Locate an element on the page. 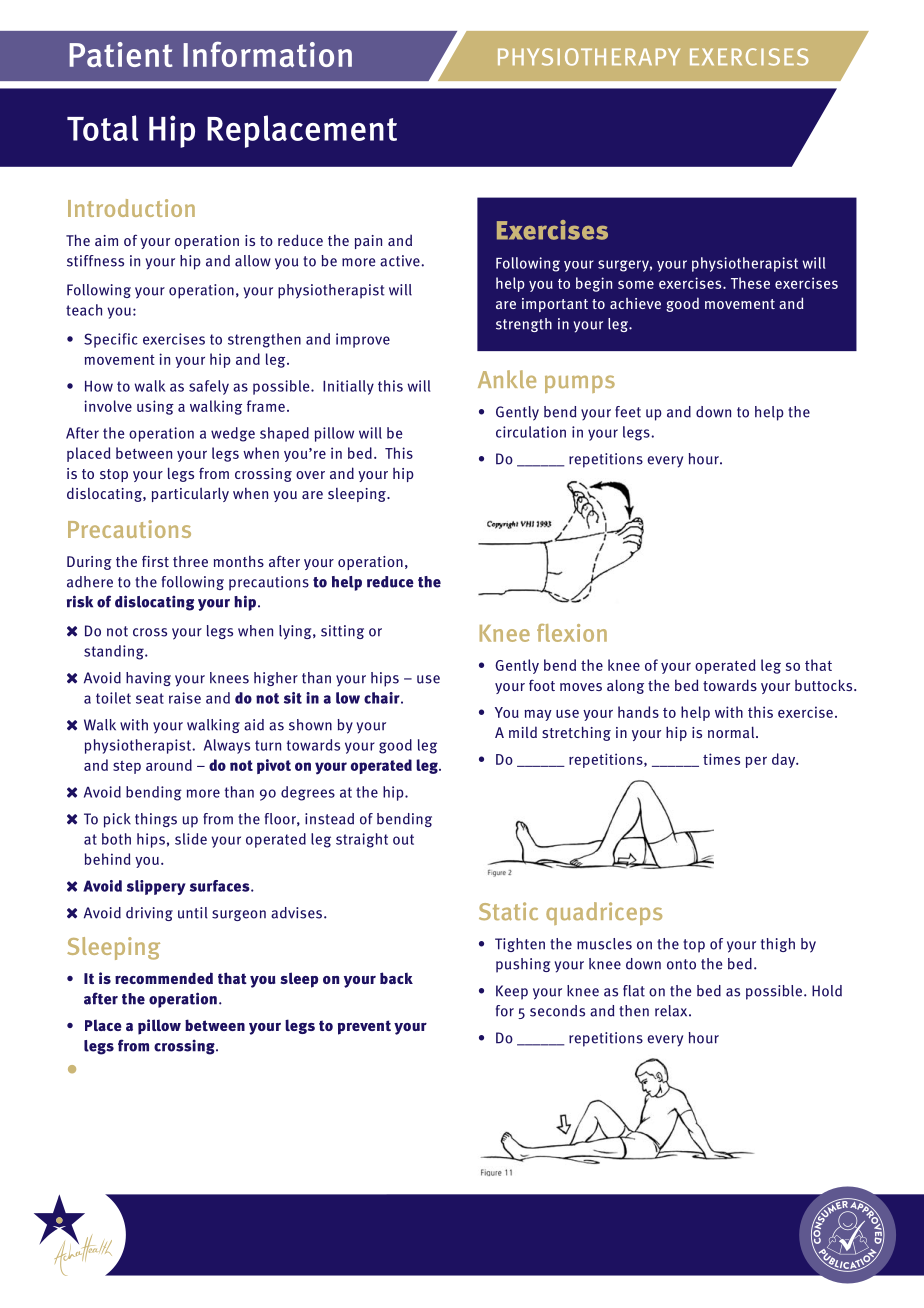 The width and height of the page is (924, 1308). around is located at coordinates (169, 765).
